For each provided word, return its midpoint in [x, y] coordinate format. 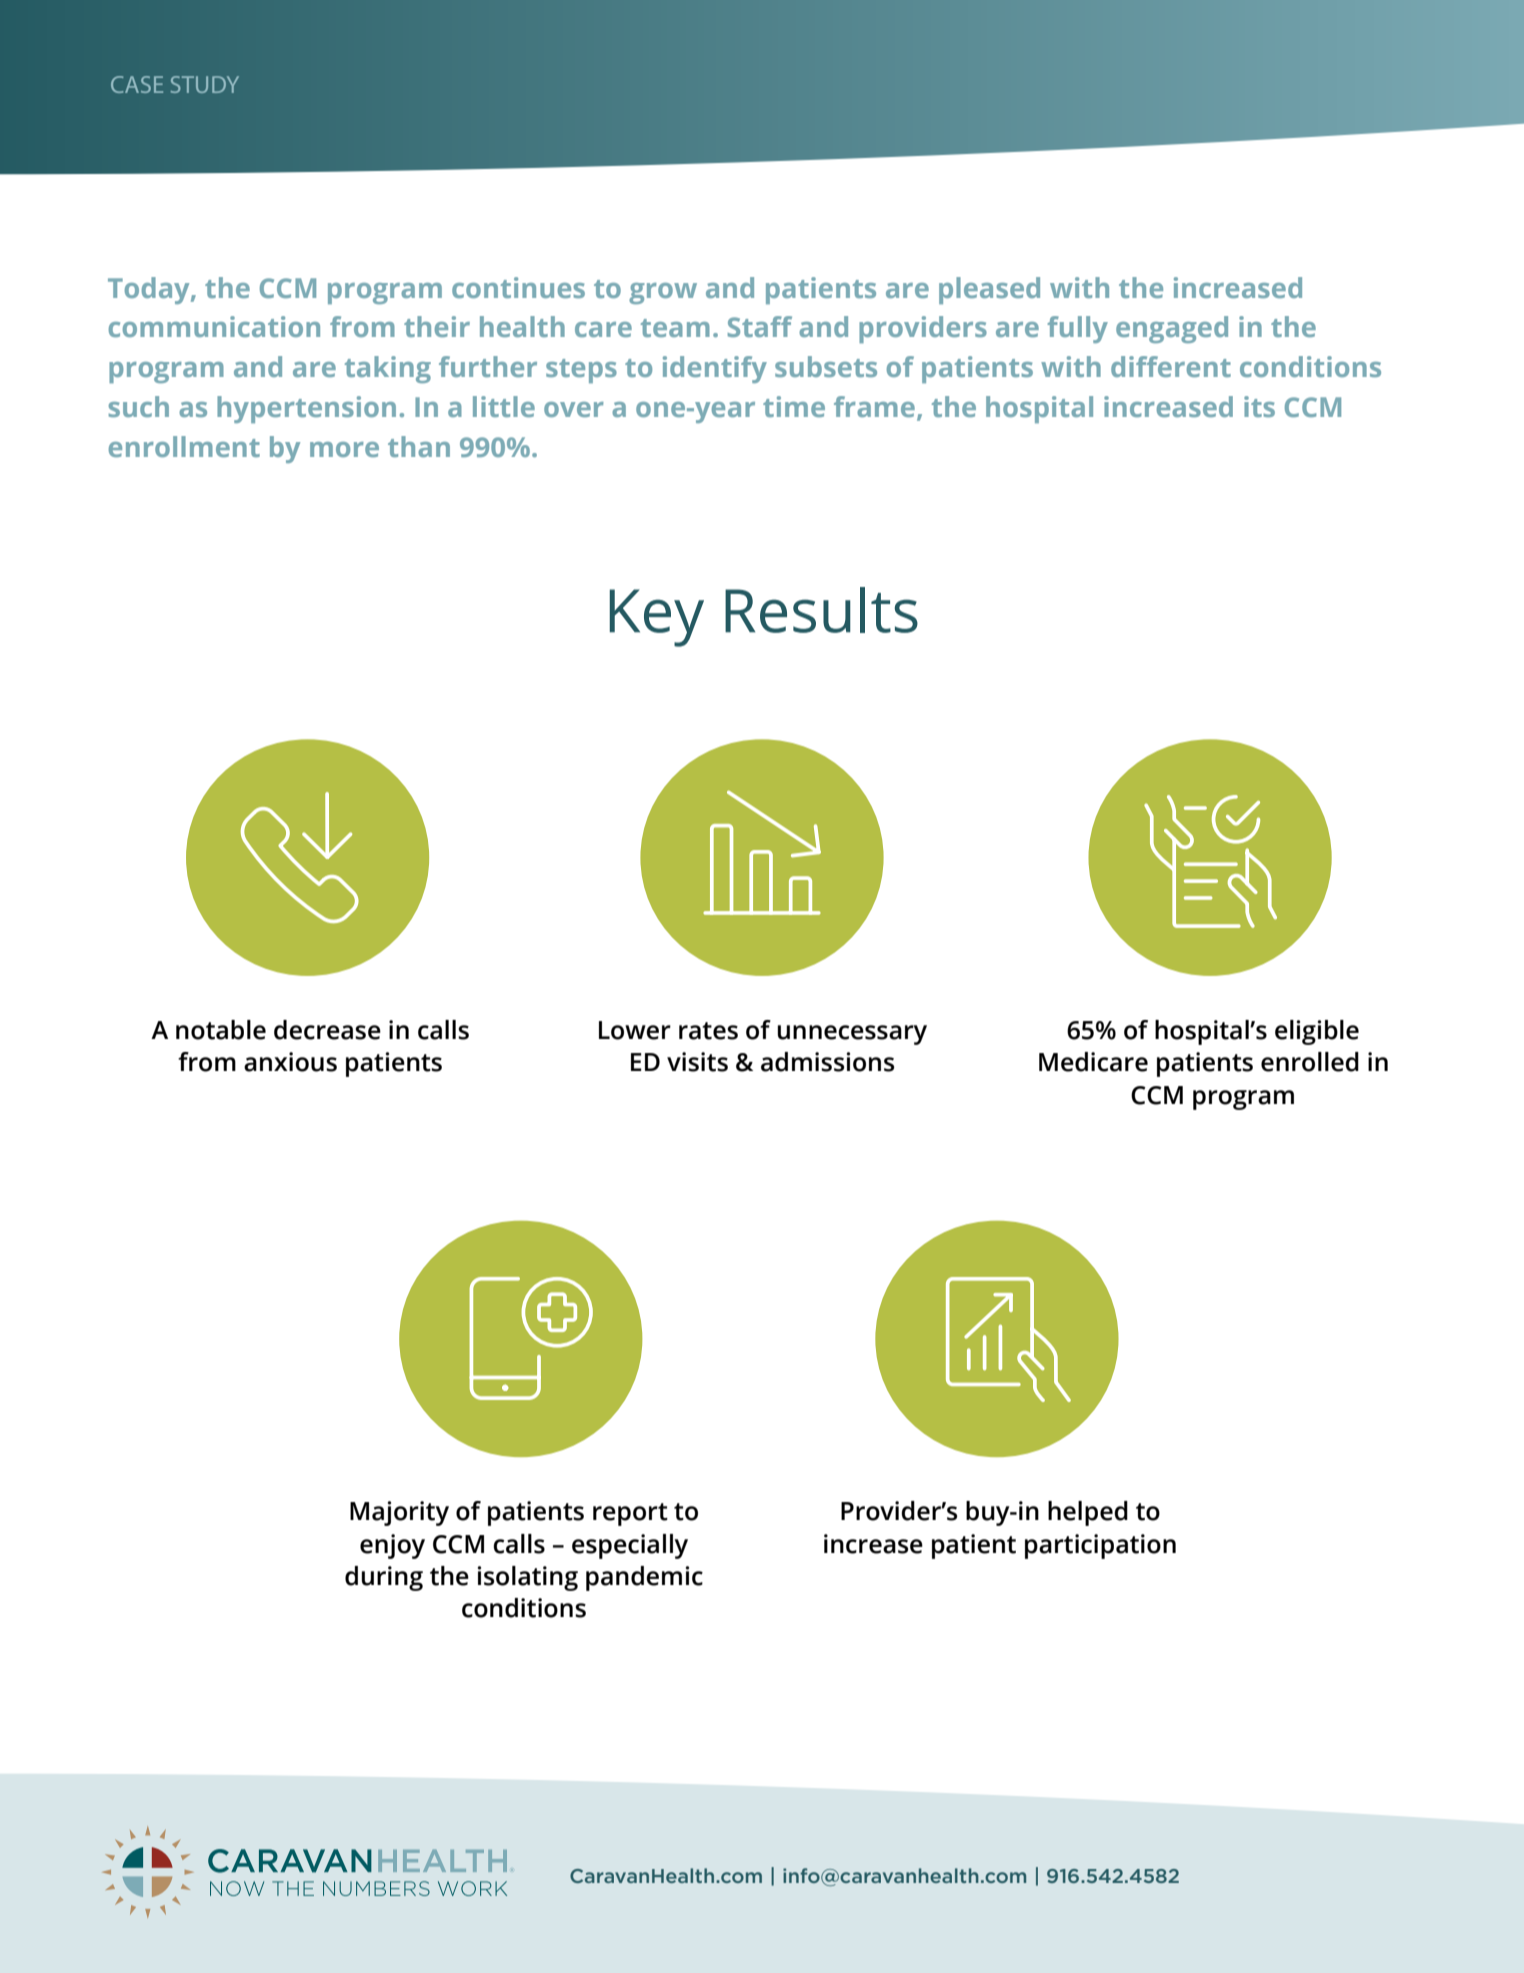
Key [657, 618]
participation [1100, 1546]
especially [630, 1546]
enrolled [1310, 1062]
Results [821, 610]
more [344, 449]
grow [663, 293]
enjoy [392, 1546]
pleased [989, 290]
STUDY [205, 84]
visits [697, 1062]
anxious [290, 1062]
